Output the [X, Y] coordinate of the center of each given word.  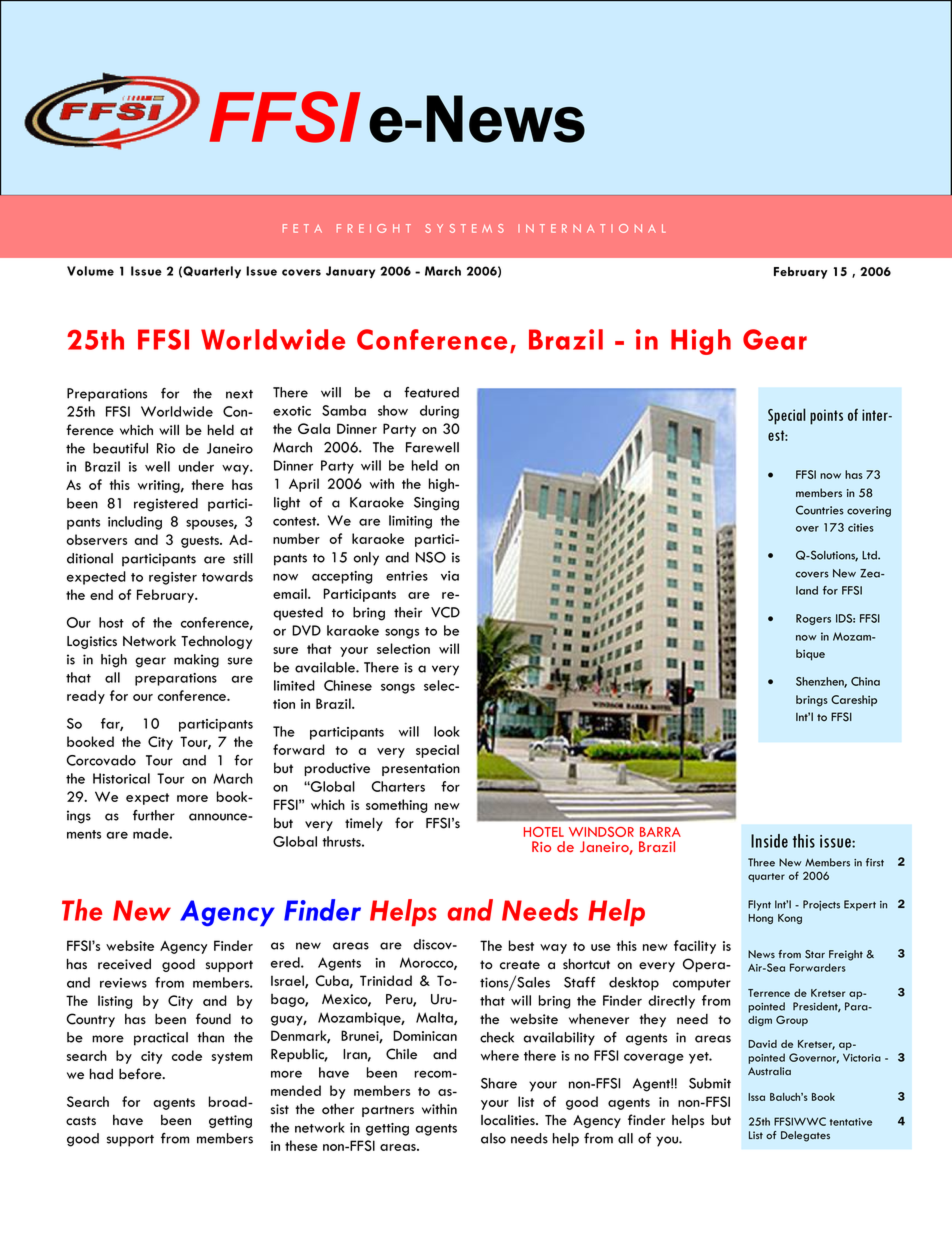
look [447, 731]
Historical [121, 778]
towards [227, 576]
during [439, 412]
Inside [769, 841]
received [124, 964]
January [350, 272]
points [826, 417]
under [196, 466]
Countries [820, 510]
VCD [445, 612]
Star [815, 954]
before [141, 1074]
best [521, 945]
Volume [90, 271]
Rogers [813, 619]
